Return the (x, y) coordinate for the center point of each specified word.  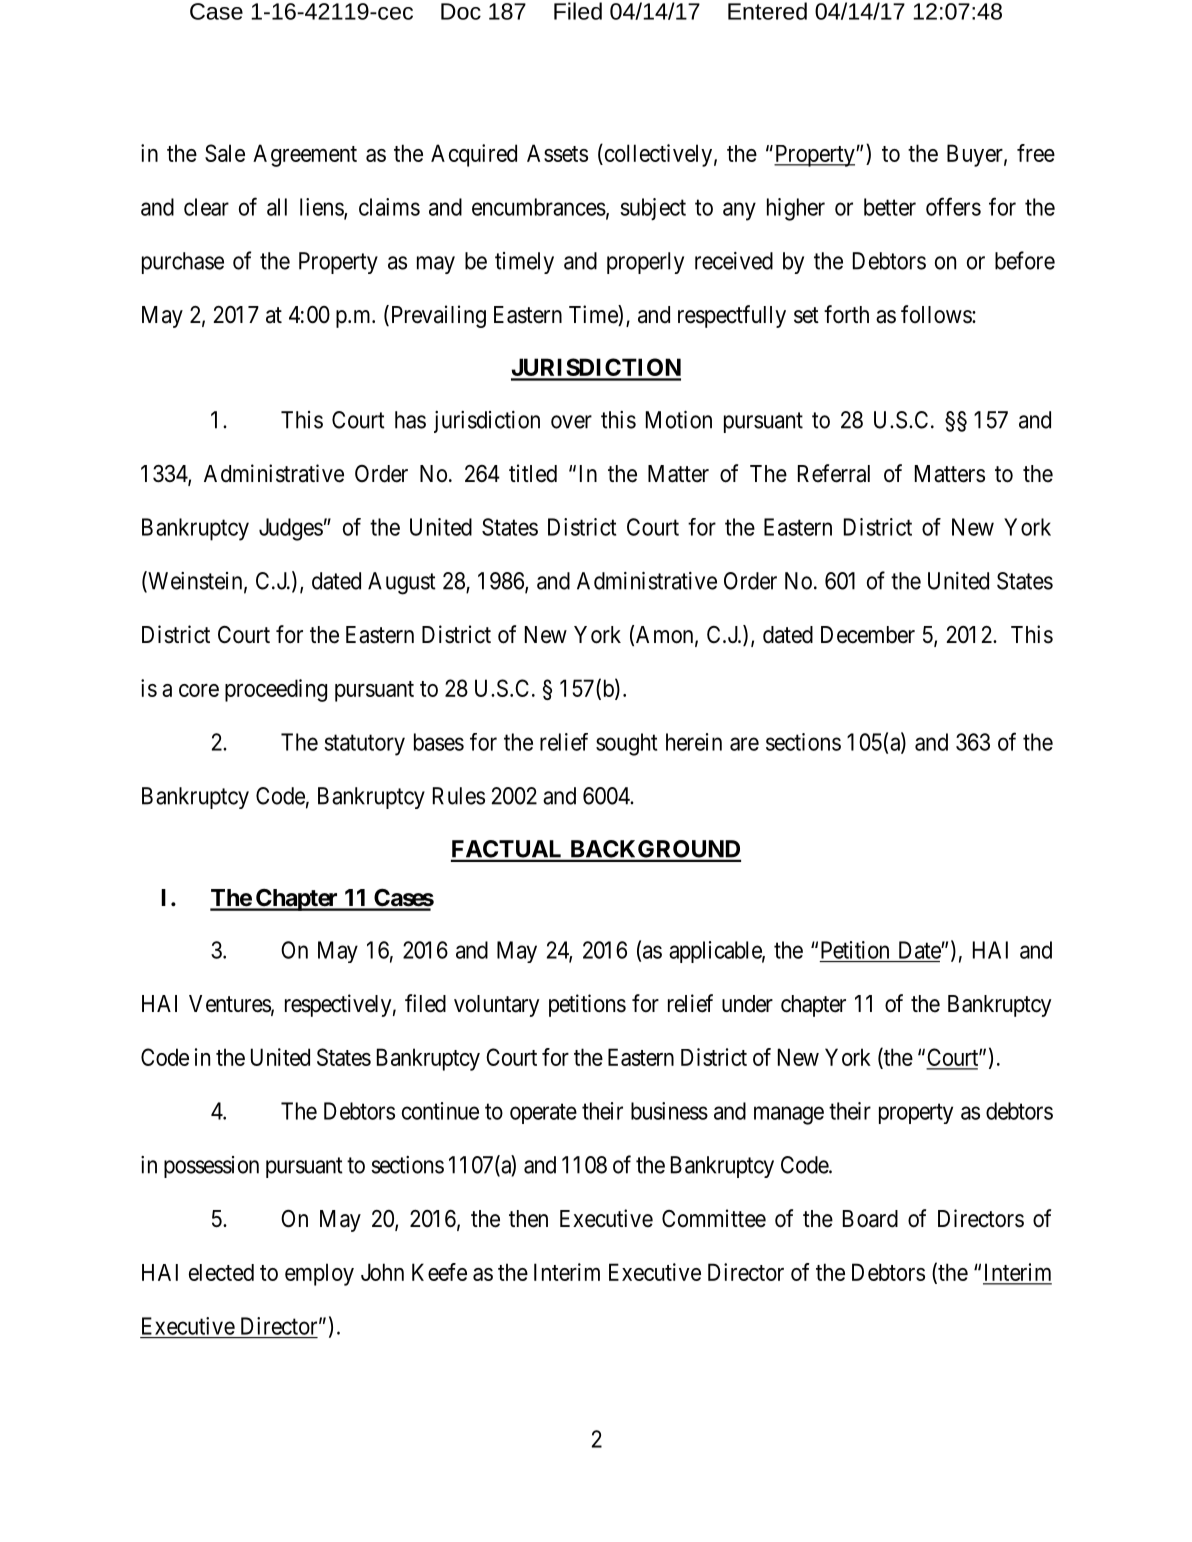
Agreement (305, 155)
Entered (767, 11)
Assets (557, 153)
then (528, 1219)
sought (626, 744)
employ (319, 1274)
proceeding (276, 690)
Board (870, 1219)
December (868, 635)
